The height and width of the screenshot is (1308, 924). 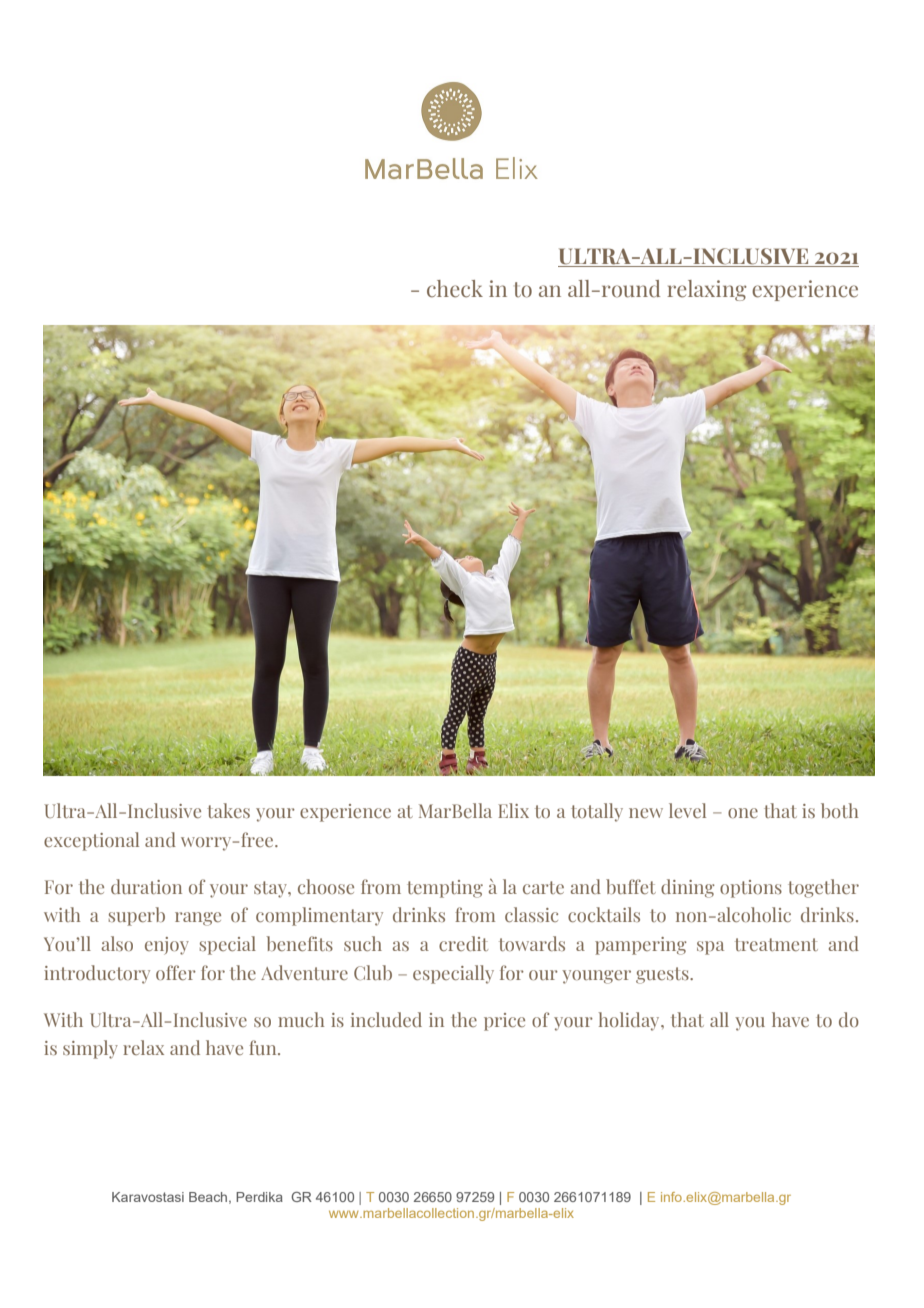 I want to click on new, so click(x=646, y=813).
